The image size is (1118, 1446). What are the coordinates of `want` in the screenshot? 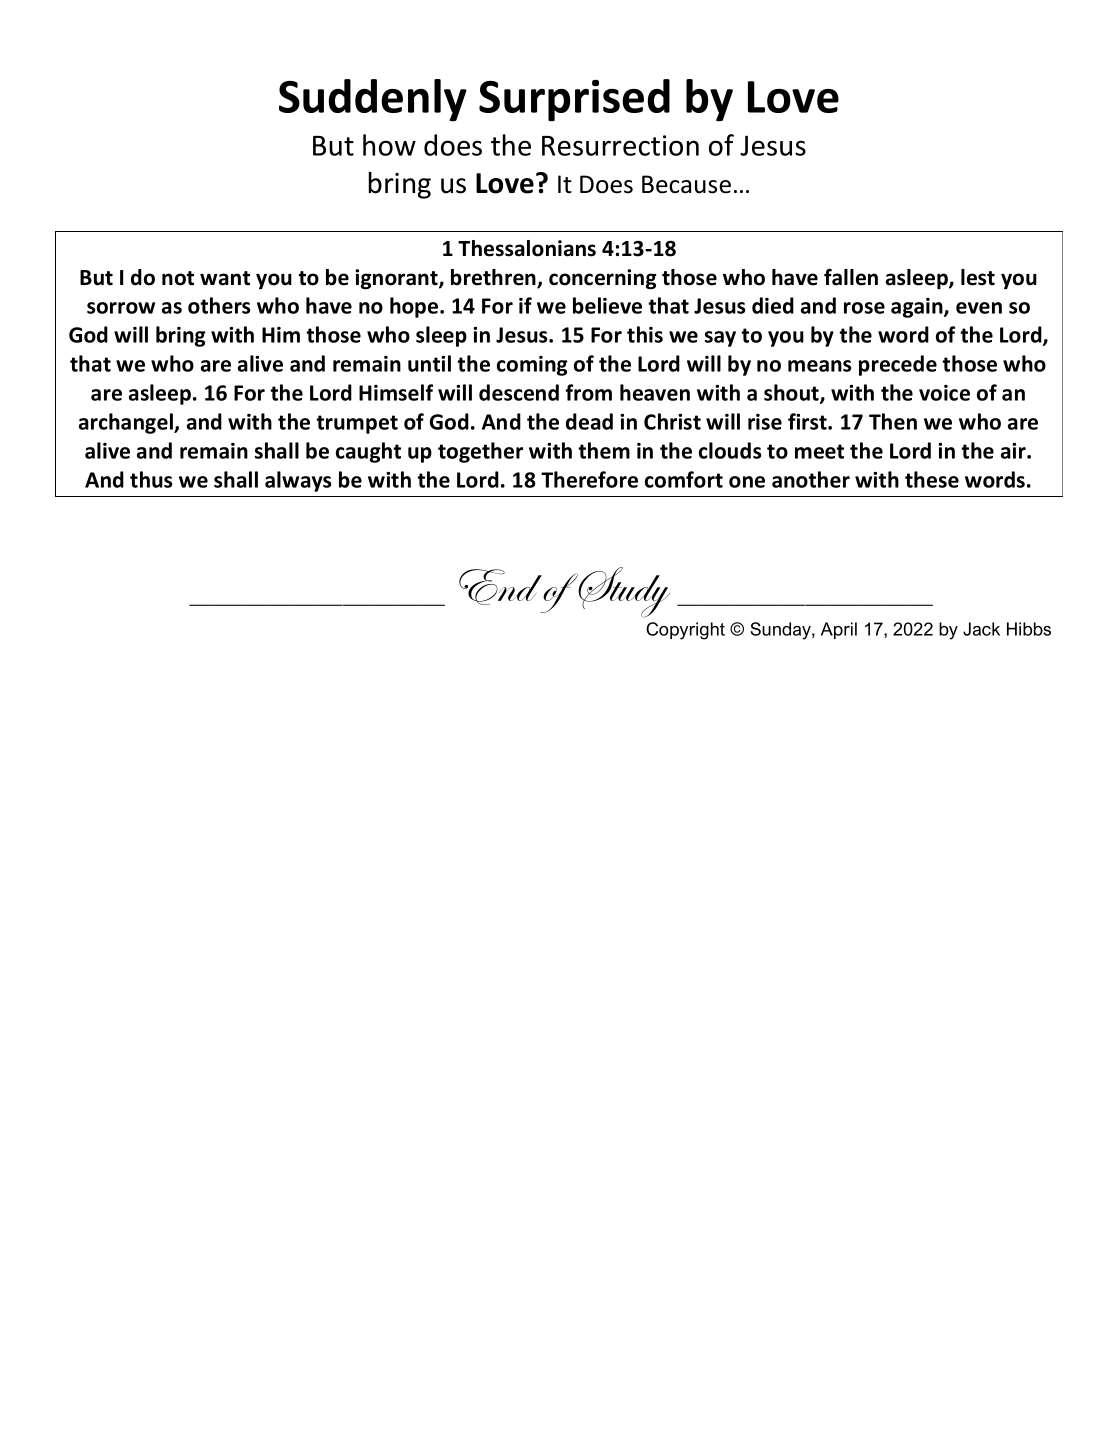 It's located at (225, 278).
